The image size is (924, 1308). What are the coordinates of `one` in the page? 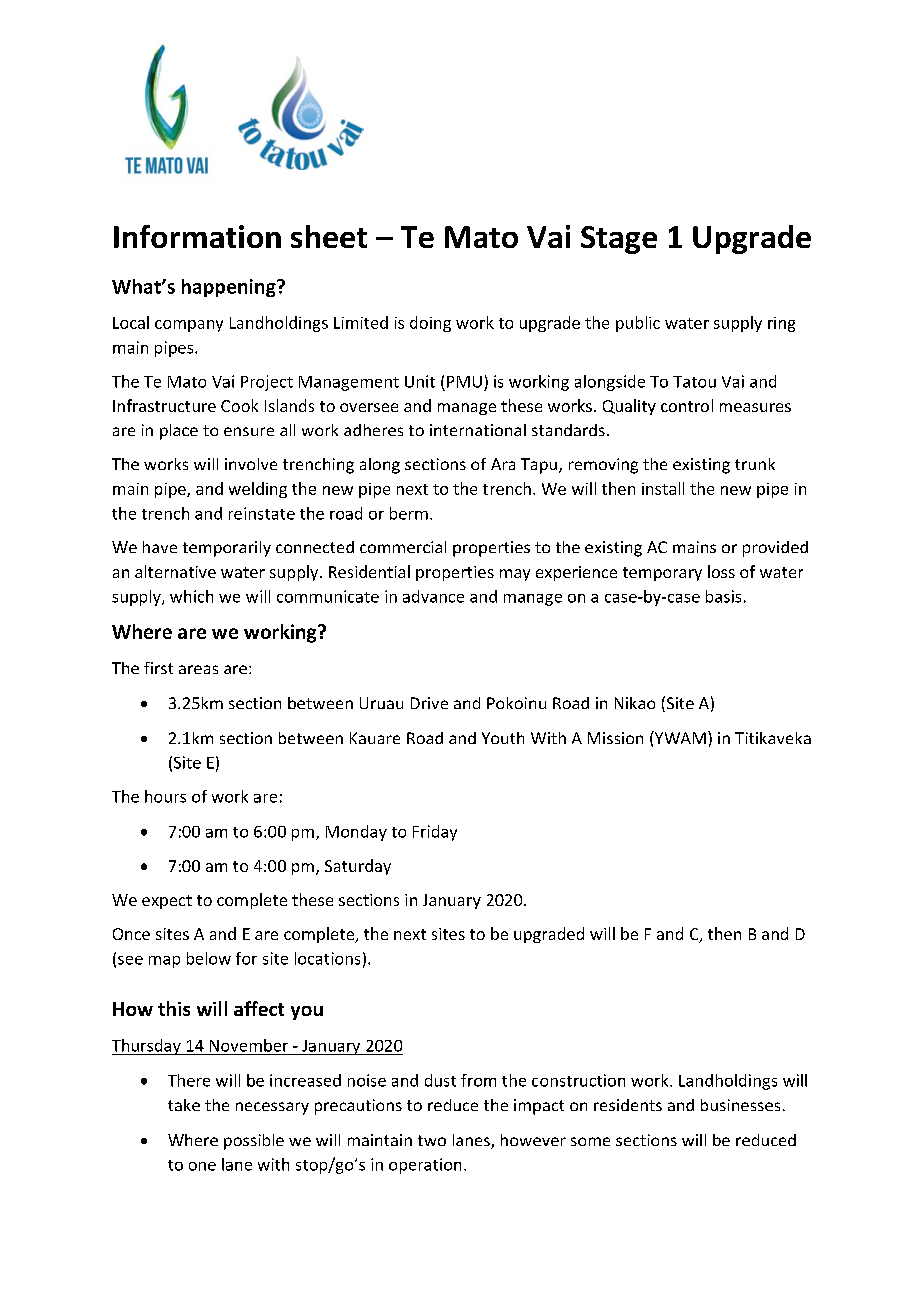 It's located at (202, 1166).
